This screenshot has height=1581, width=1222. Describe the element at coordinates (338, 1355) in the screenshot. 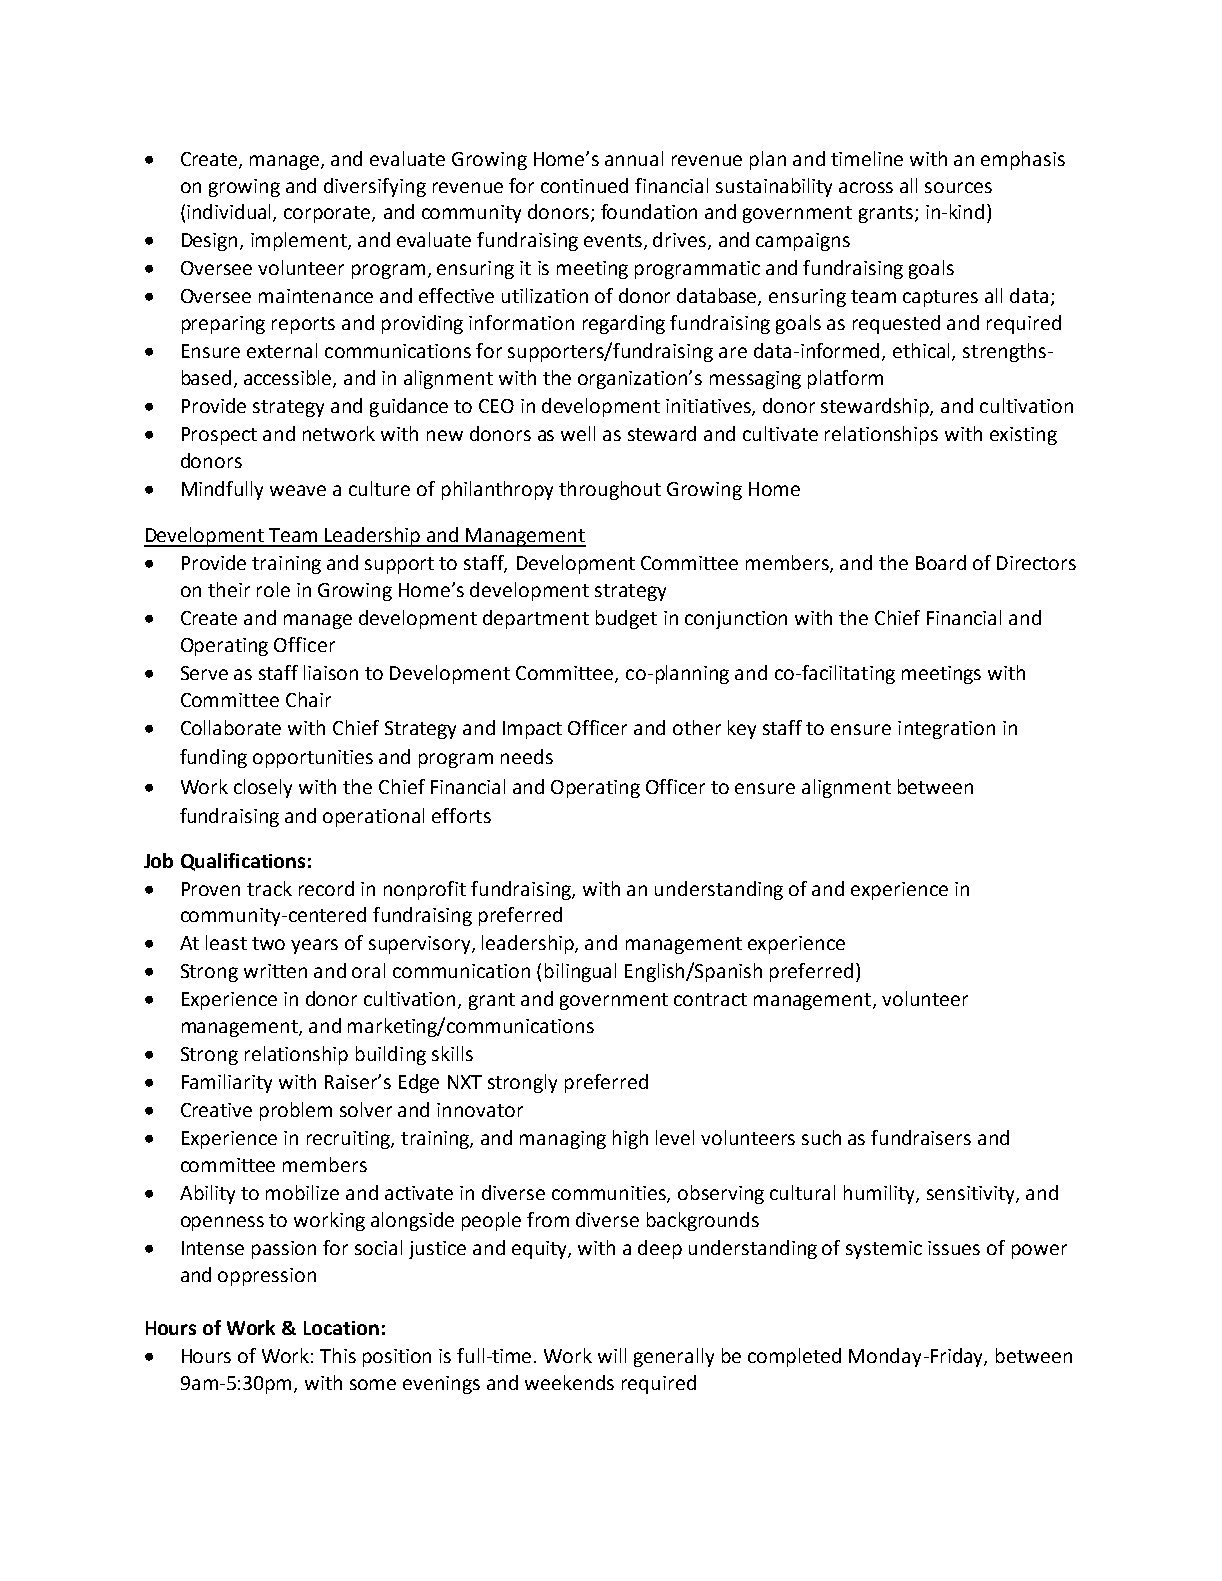

I see `This` at that location.
